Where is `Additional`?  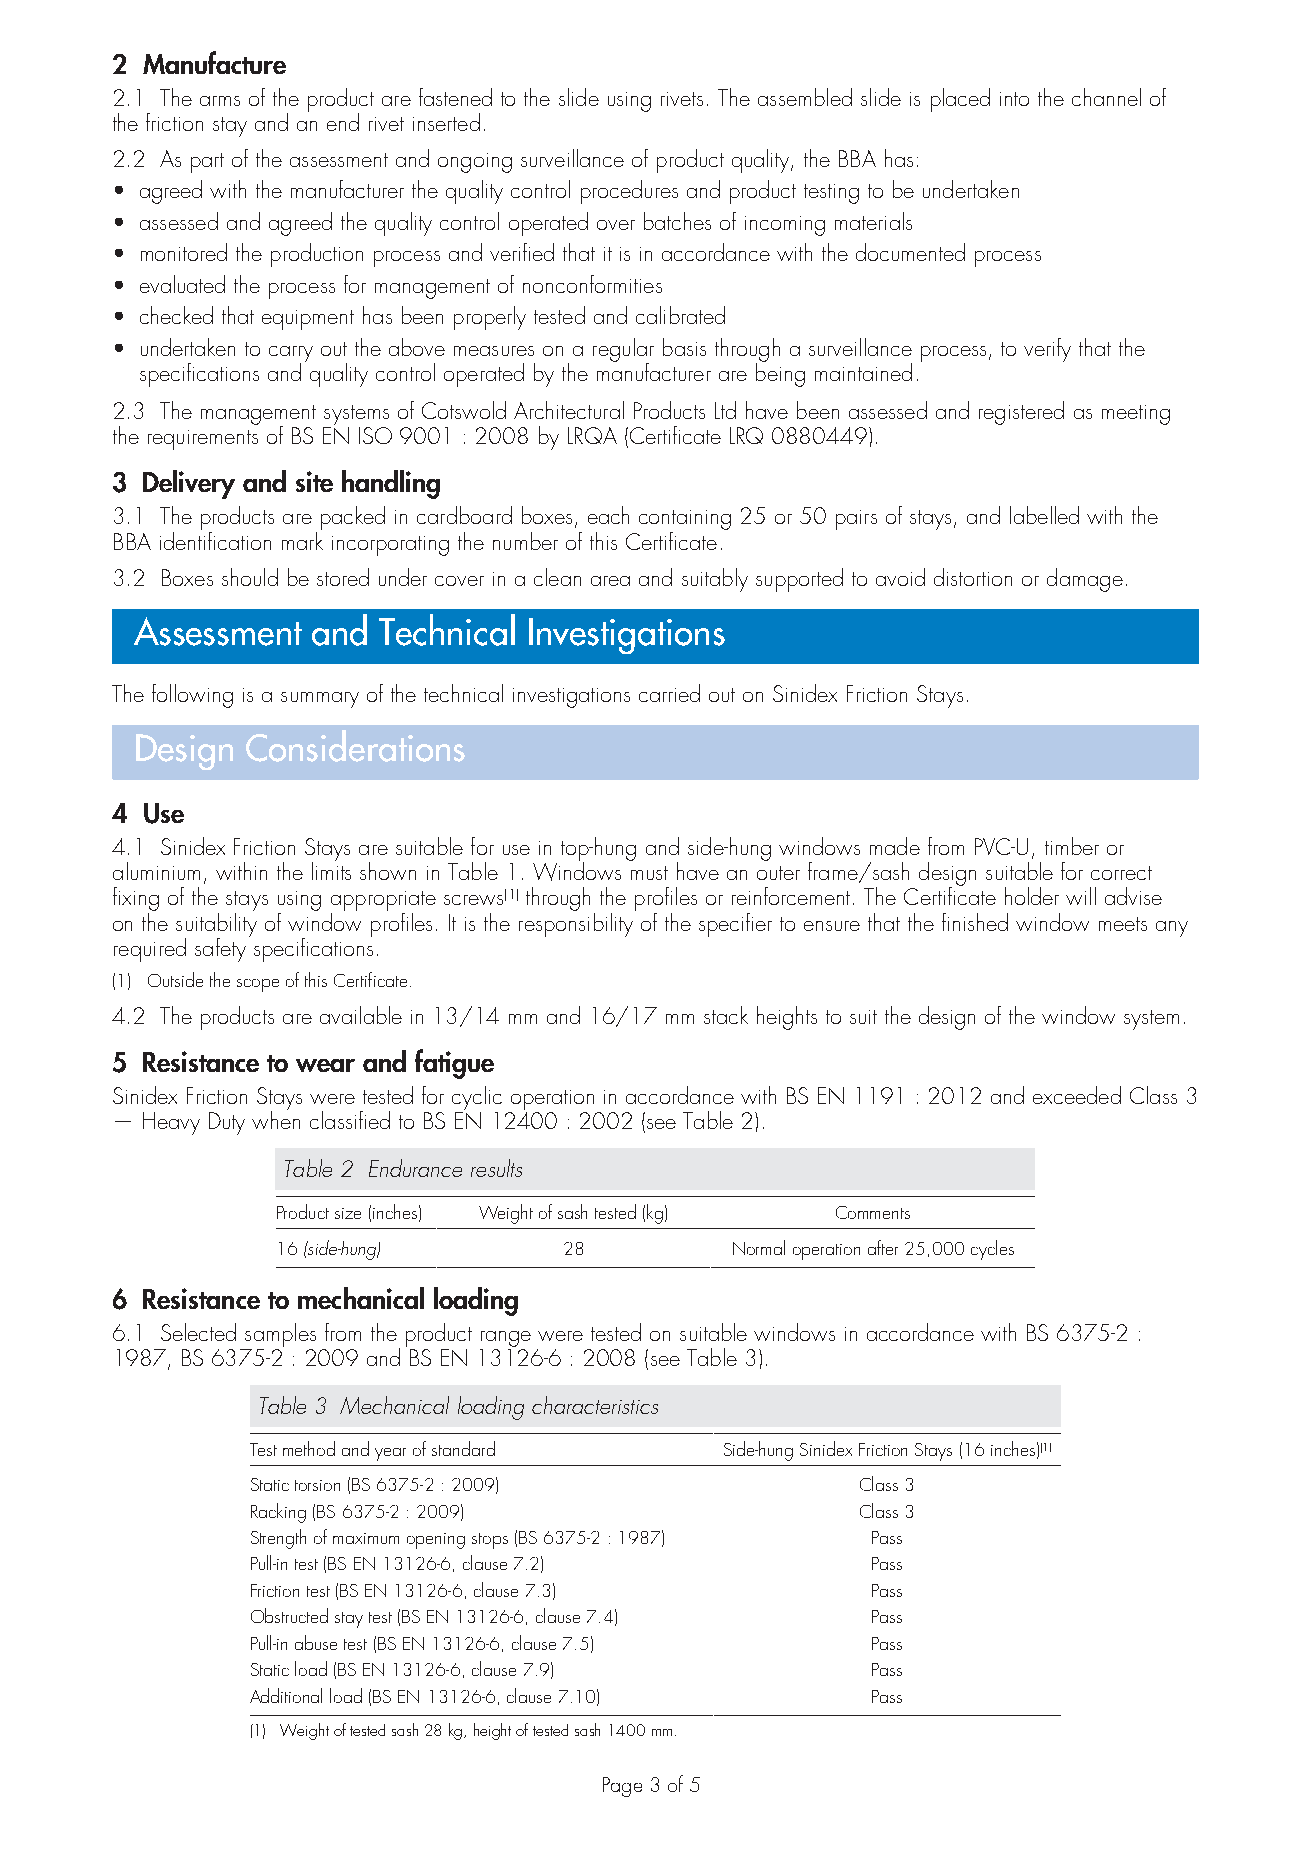 Additional is located at coordinates (286, 1695).
